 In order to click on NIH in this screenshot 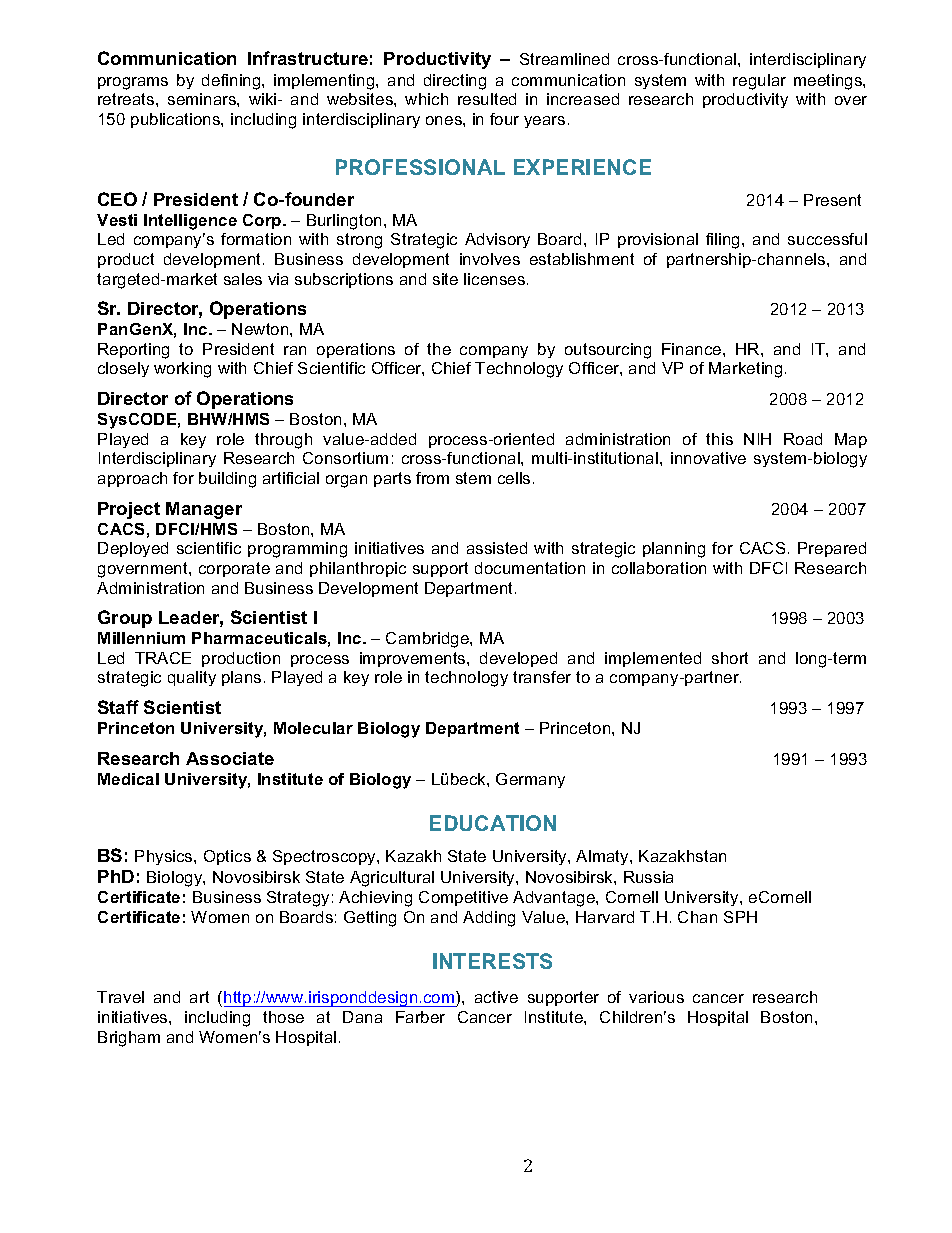, I will do `click(757, 439)`.
